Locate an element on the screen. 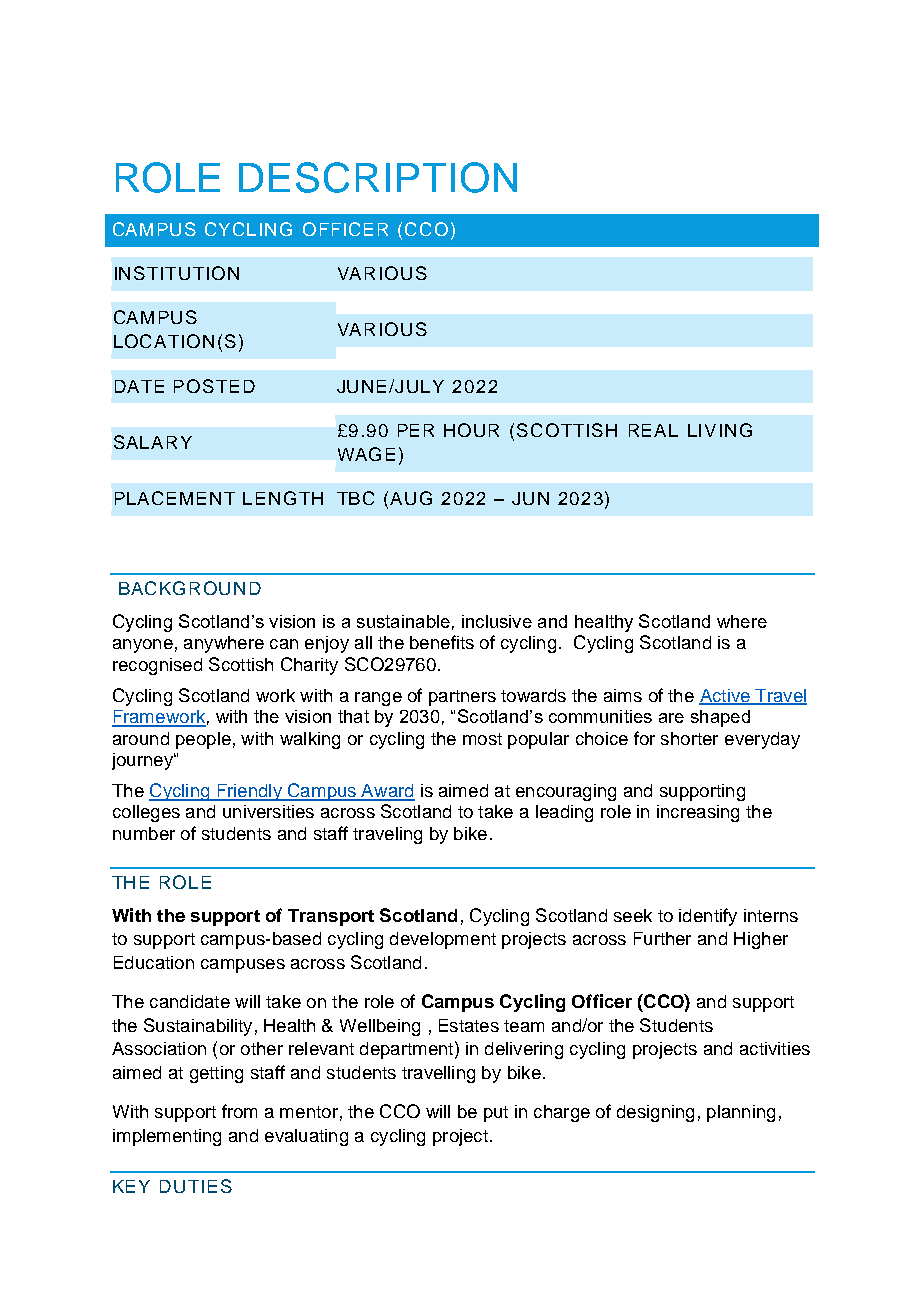 The height and width of the screenshot is (1309, 924). Active is located at coordinates (725, 696).
